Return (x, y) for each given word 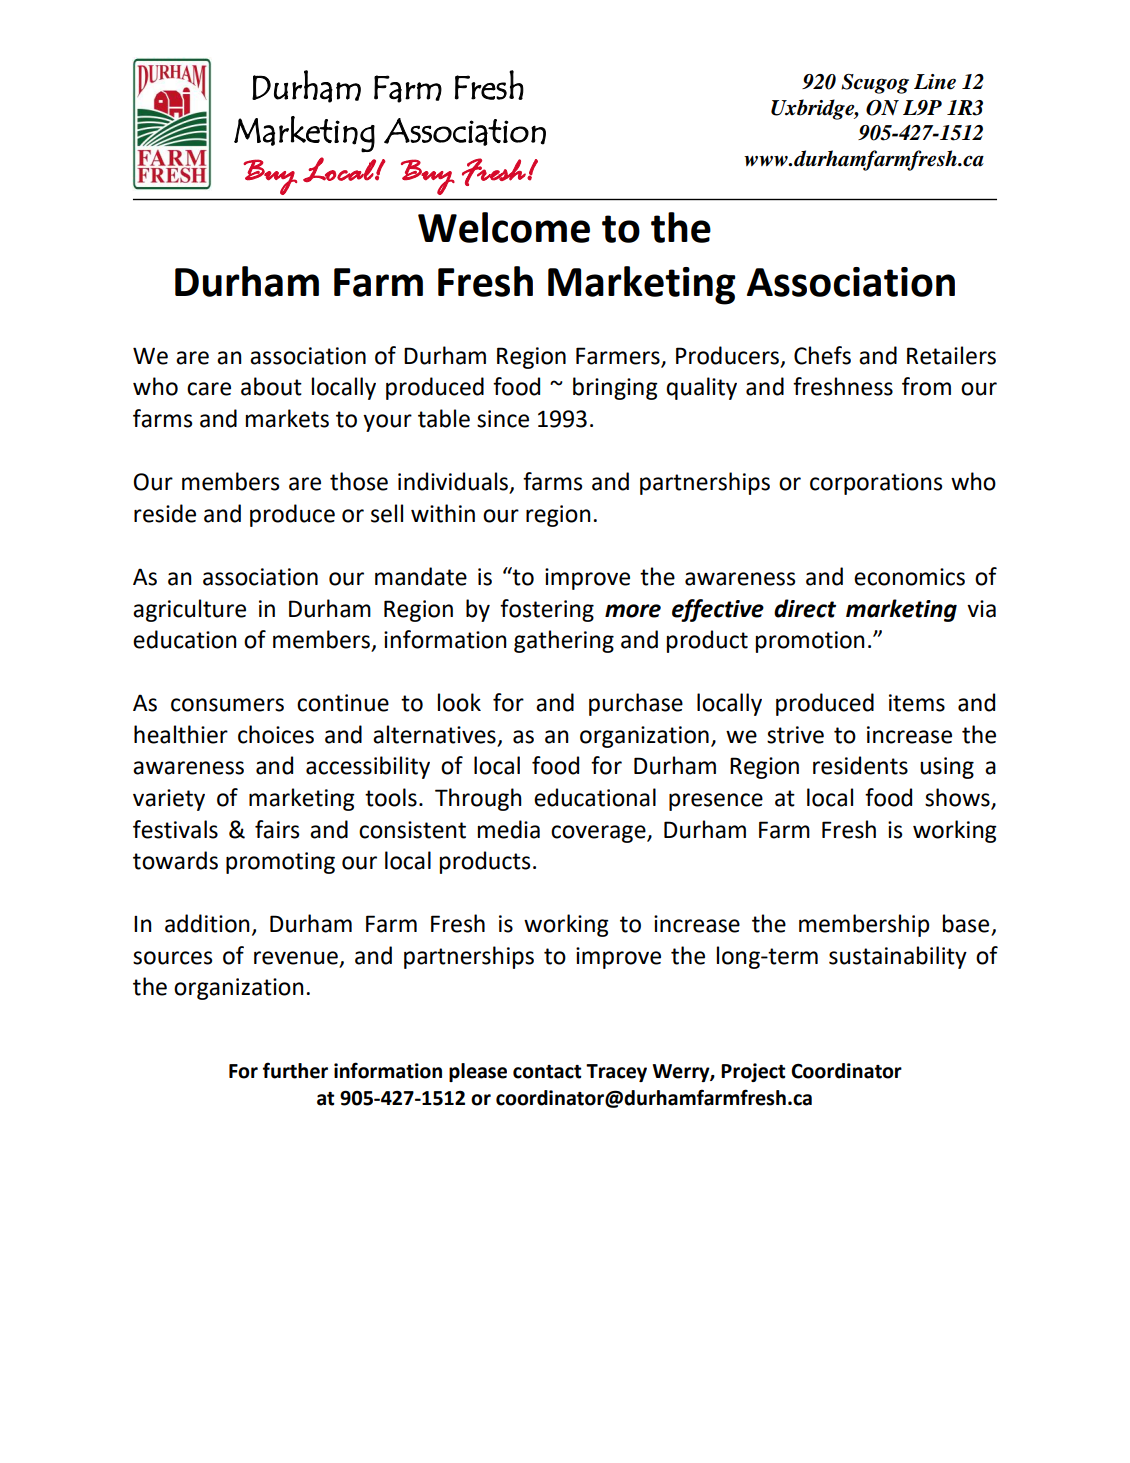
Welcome (504, 227)
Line (935, 82)
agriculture (189, 610)
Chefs (822, 355)
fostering (547, 610)
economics (909, 577)
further (295, 1070)
